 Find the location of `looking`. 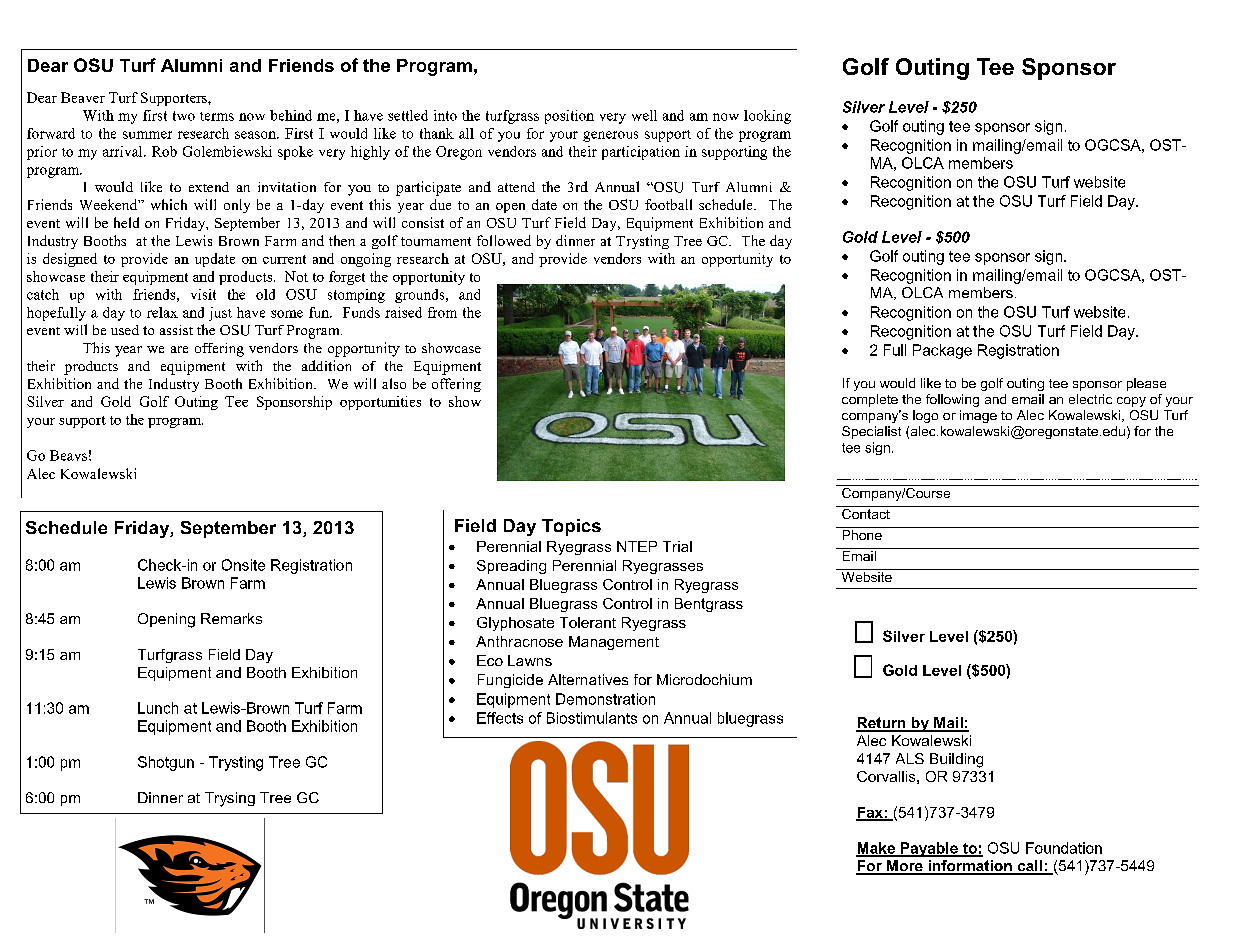

looking is located at coordinates (767, 117).
